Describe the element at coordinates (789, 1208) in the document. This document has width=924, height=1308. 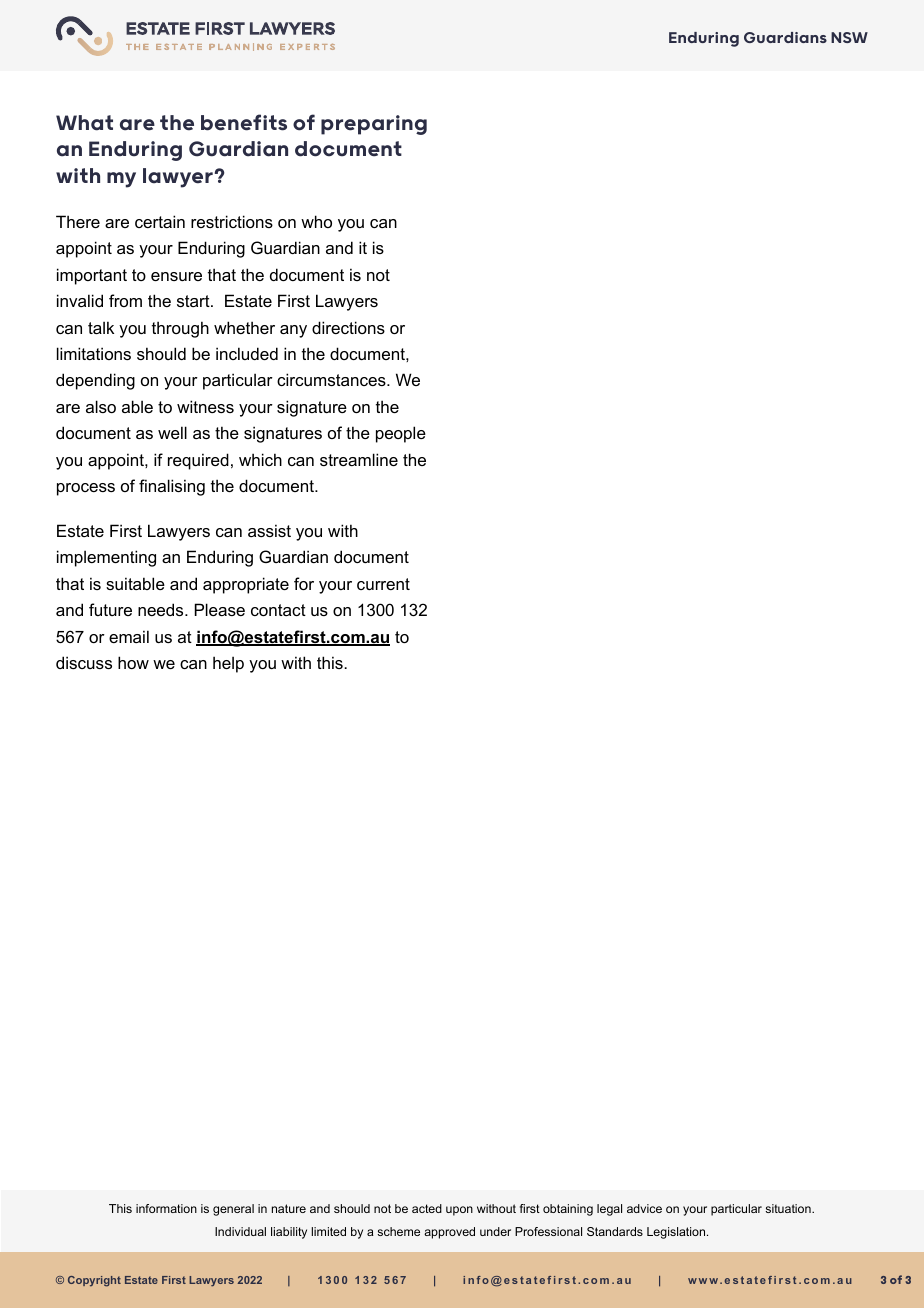
I see `situation` at that location.
